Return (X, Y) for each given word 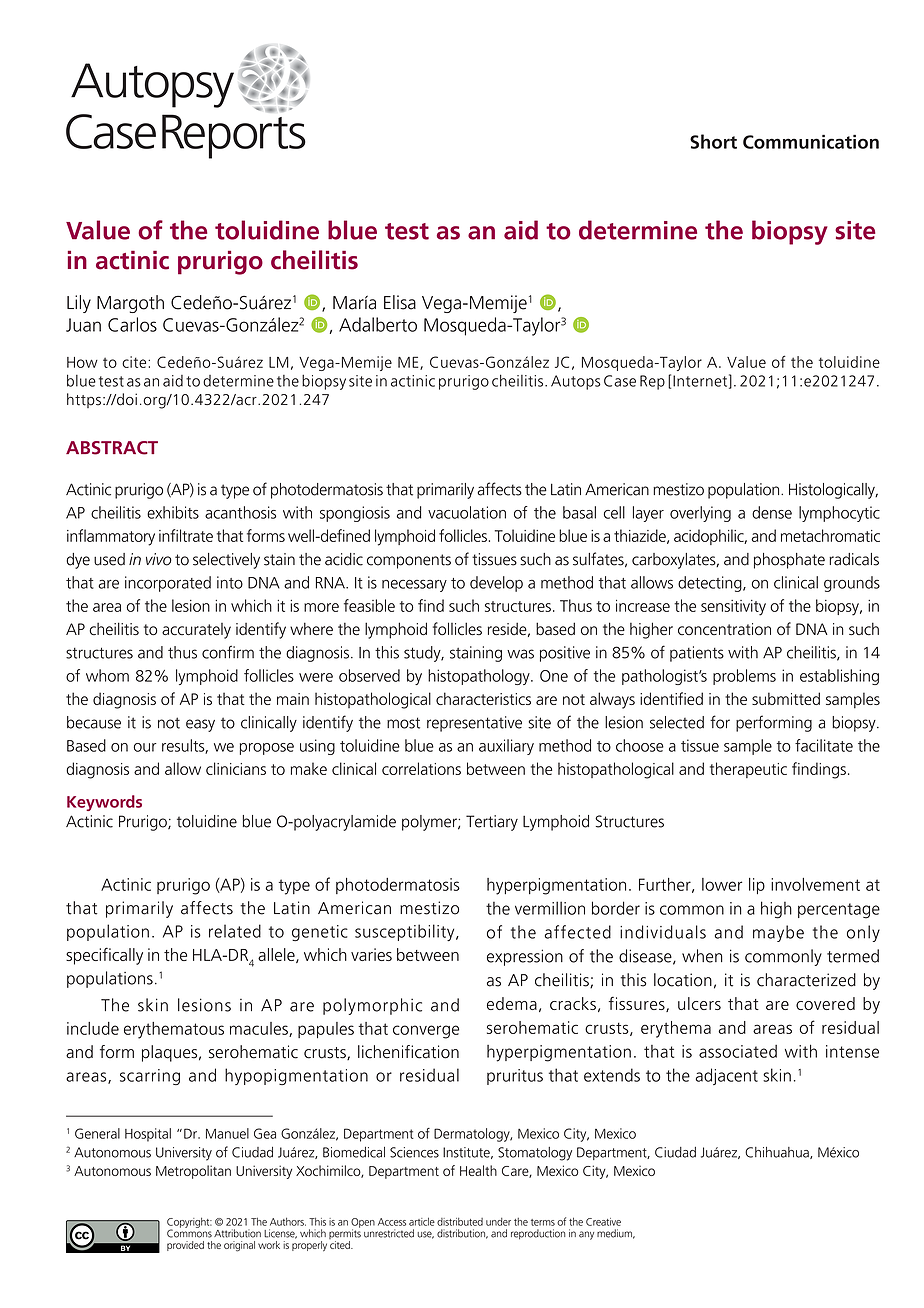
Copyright (189, 1223)
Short (713, 141)
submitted (786, 698)
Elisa (400, 302)
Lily (79, 304)
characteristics (483, 698)
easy (200, 725)
